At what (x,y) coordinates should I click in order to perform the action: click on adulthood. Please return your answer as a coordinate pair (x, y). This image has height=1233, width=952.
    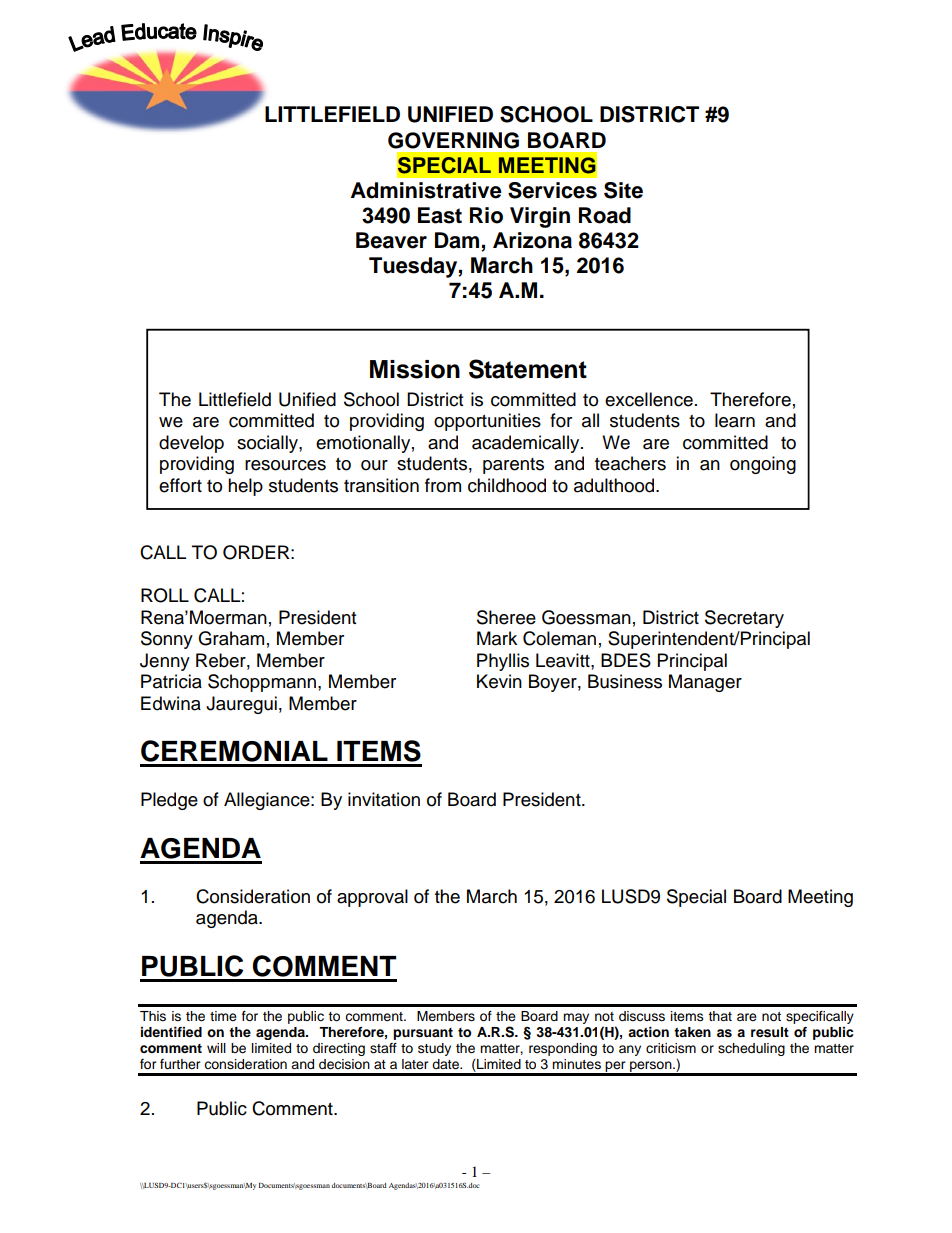
    Looking at the image, I should click on (615, 485).
